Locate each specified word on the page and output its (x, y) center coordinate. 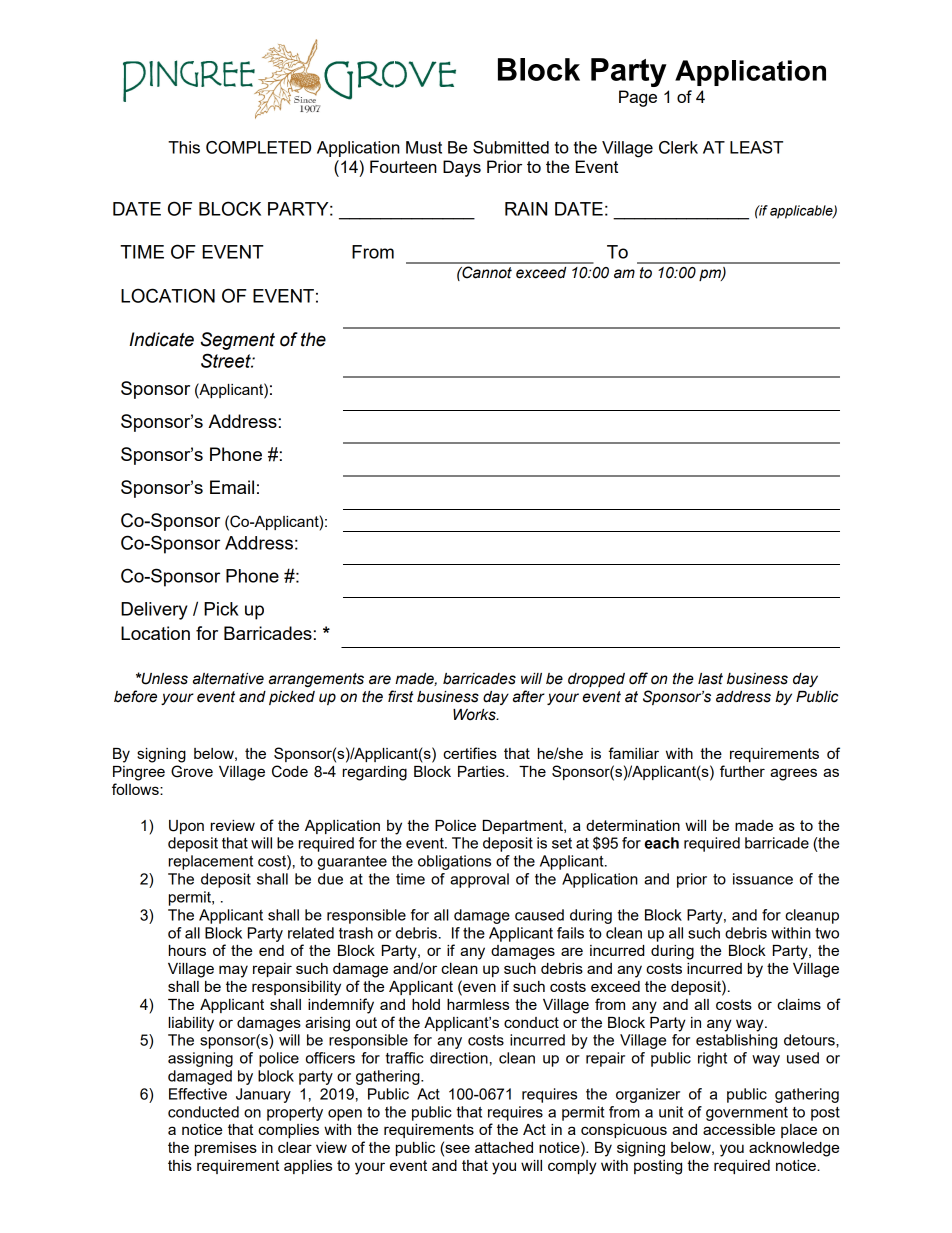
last (710, 679)
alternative (228, 679)
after (529, 696)
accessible (739, 1129)
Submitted (511, 147)
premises (226, 1149)
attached (504, 1147)
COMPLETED (258, 147)
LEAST (756, 147)
